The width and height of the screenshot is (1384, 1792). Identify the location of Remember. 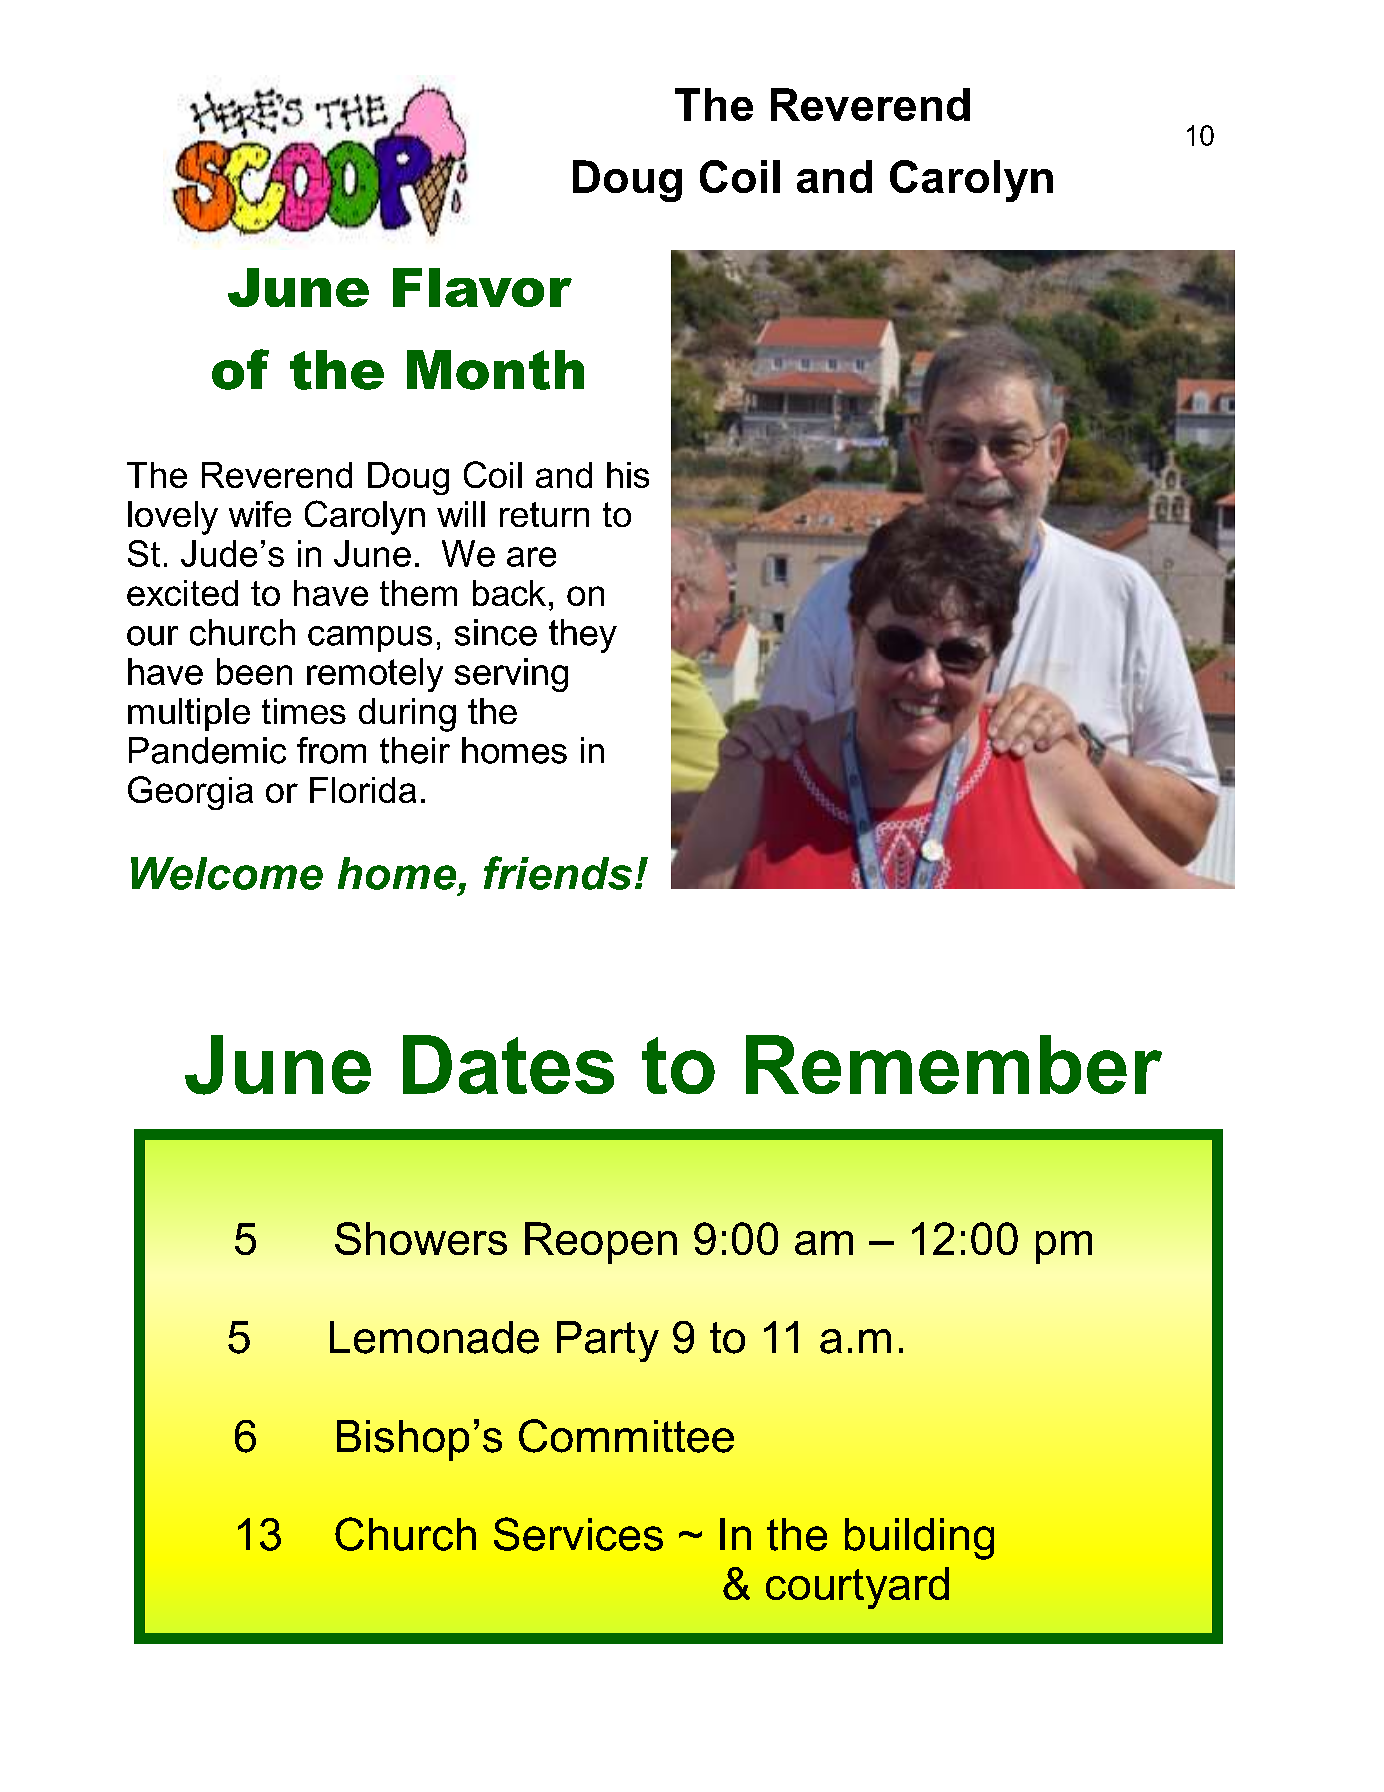
(954, 1064).
